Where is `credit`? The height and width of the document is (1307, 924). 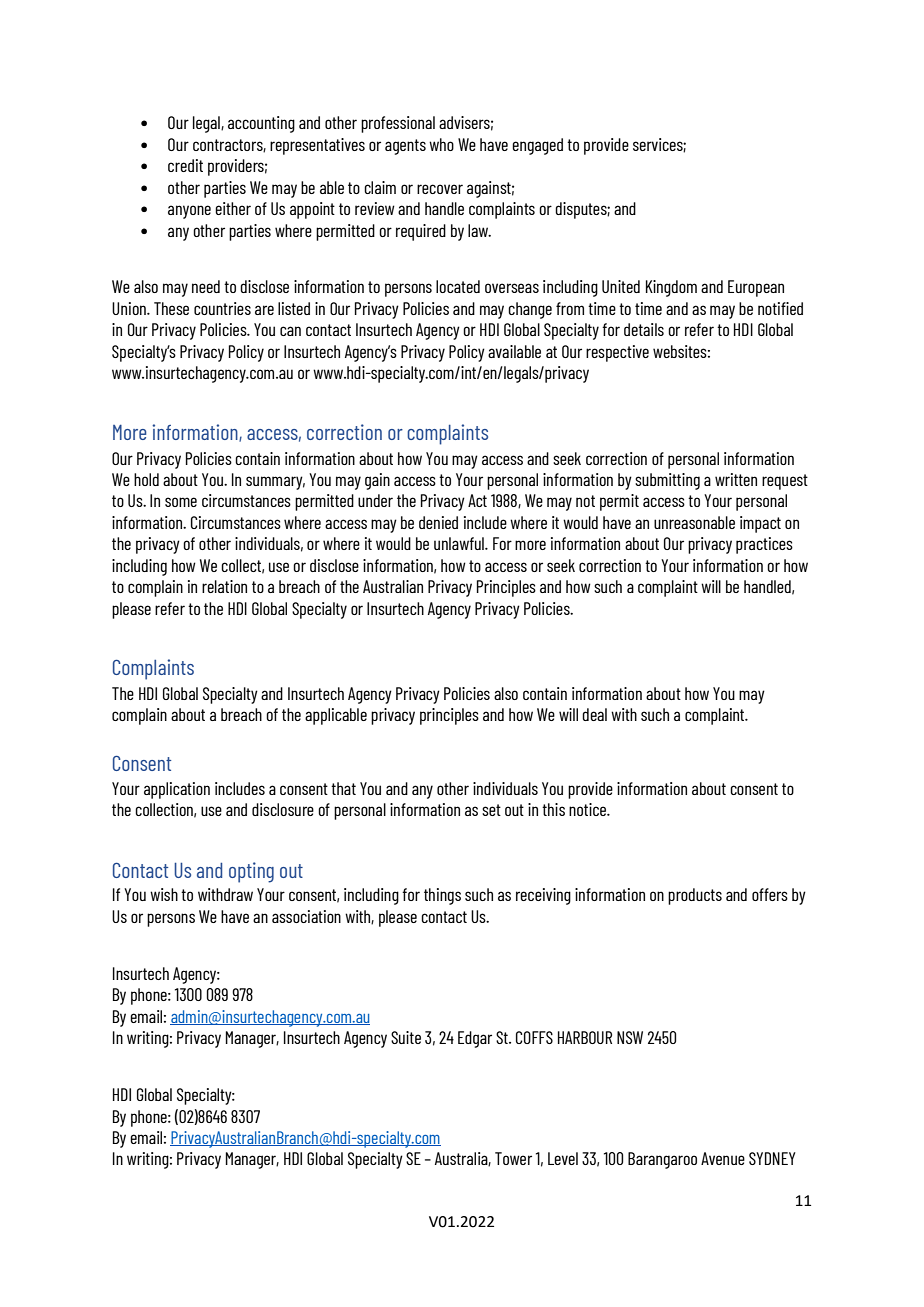
credit is located at coordinates (185, 165).
